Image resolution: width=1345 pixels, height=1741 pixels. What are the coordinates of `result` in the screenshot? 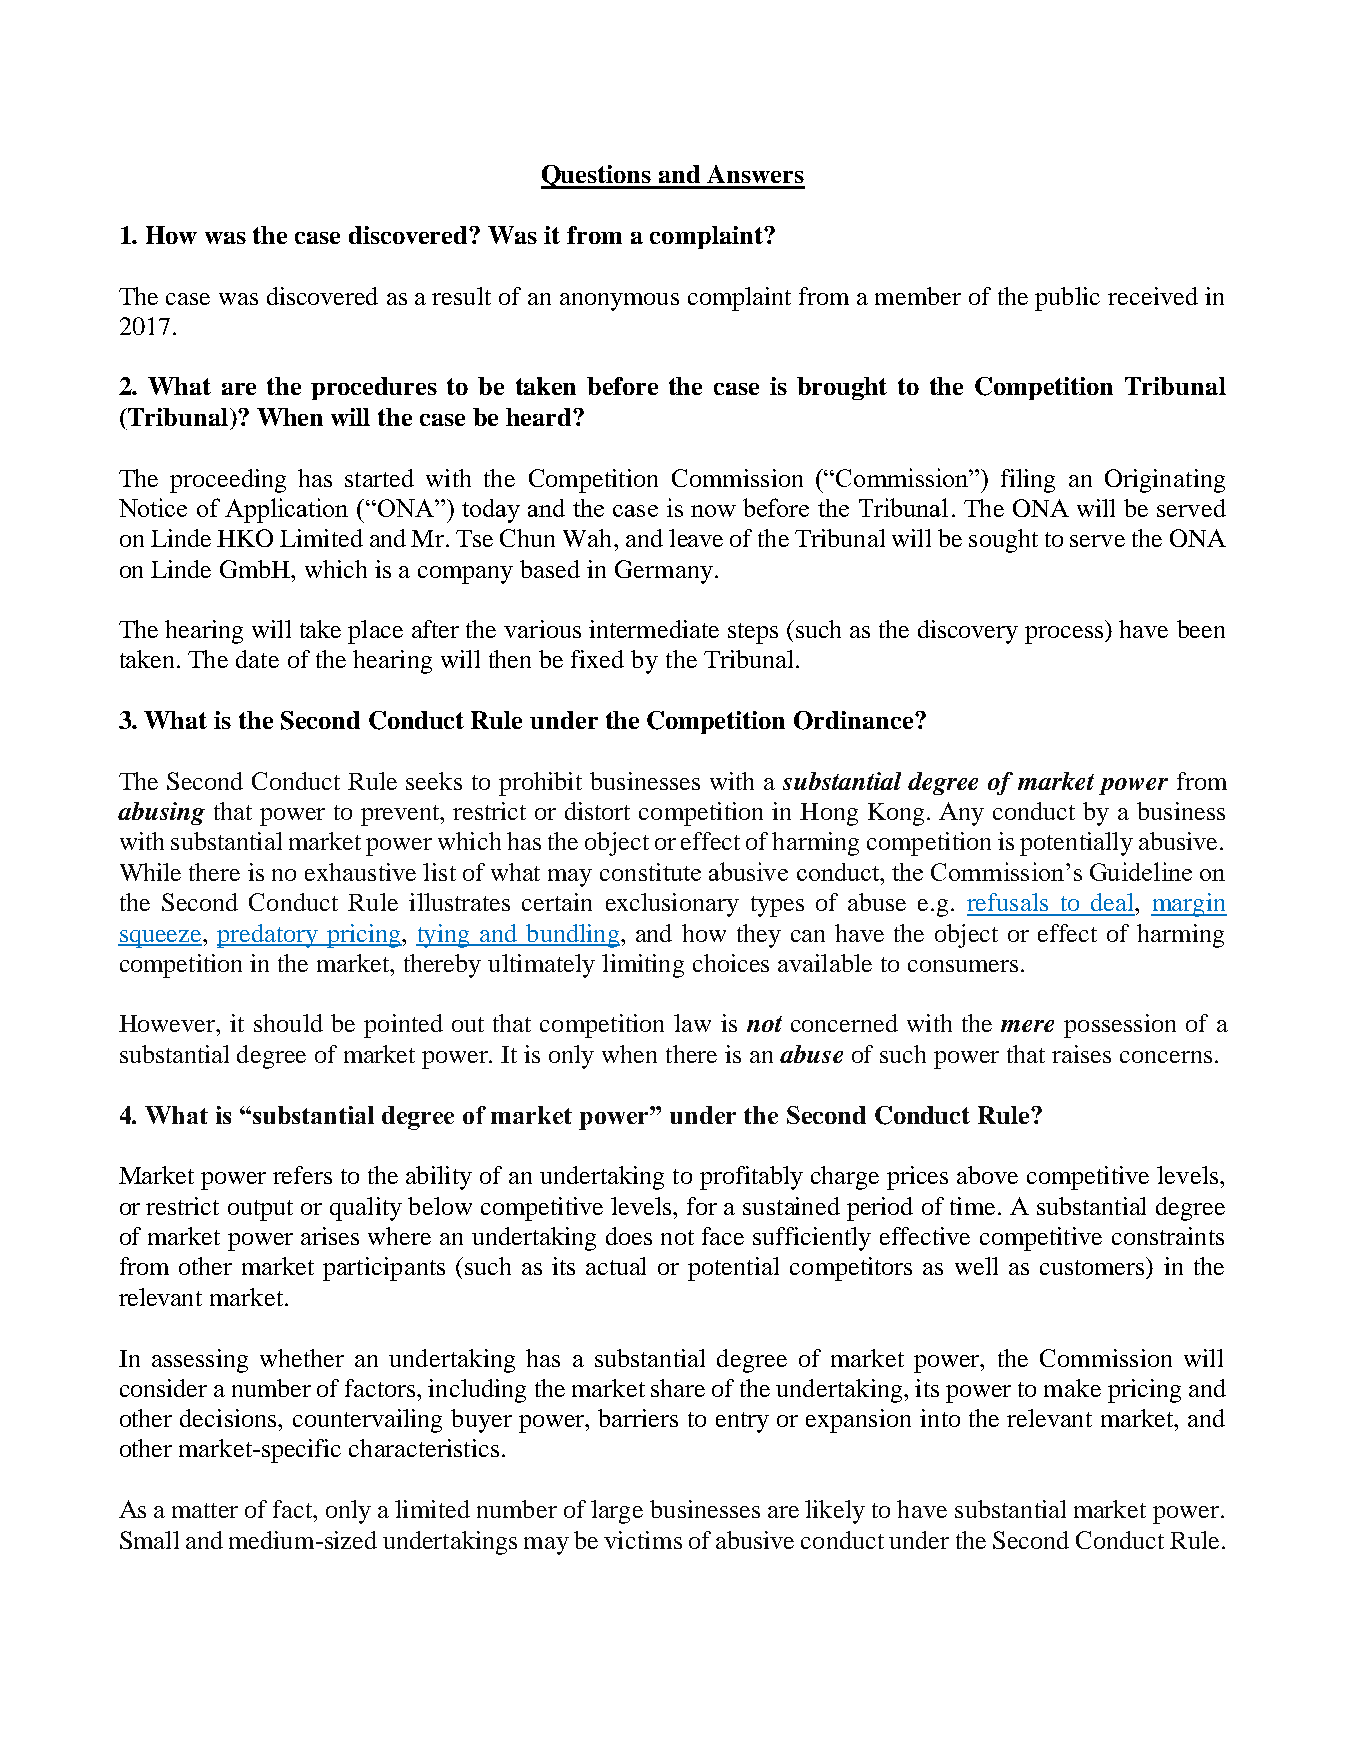 It's located at (461, 296).
